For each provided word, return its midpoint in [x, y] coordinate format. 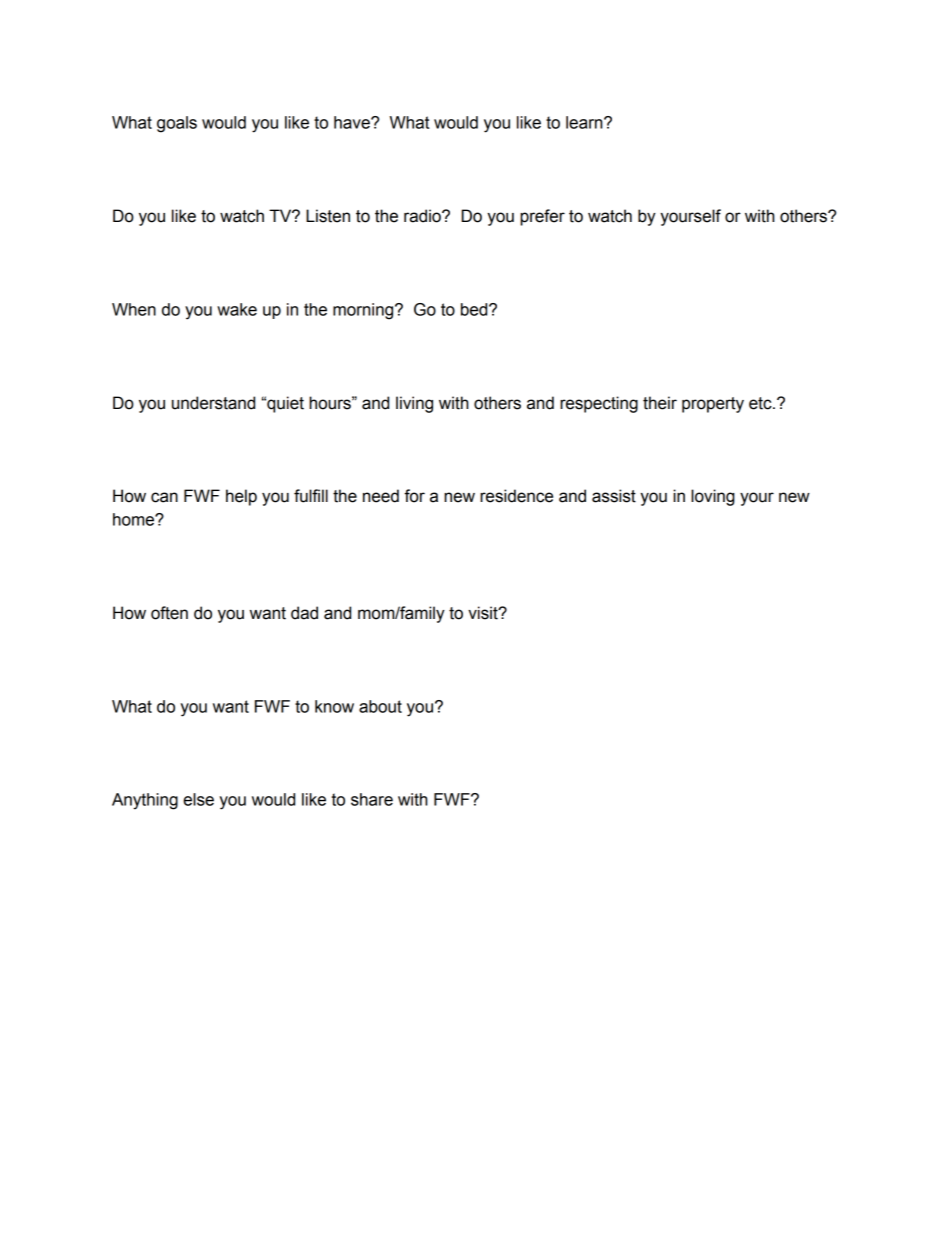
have [353, 122]
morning [364, 311]
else [198, 799]
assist [614, 496]
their [660, 403]
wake [237, 309]
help [241, 497]
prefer [542, 217]
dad [304, 613]
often [169, 613]
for [414, 496]
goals [177, 124]
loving [713, 497]
